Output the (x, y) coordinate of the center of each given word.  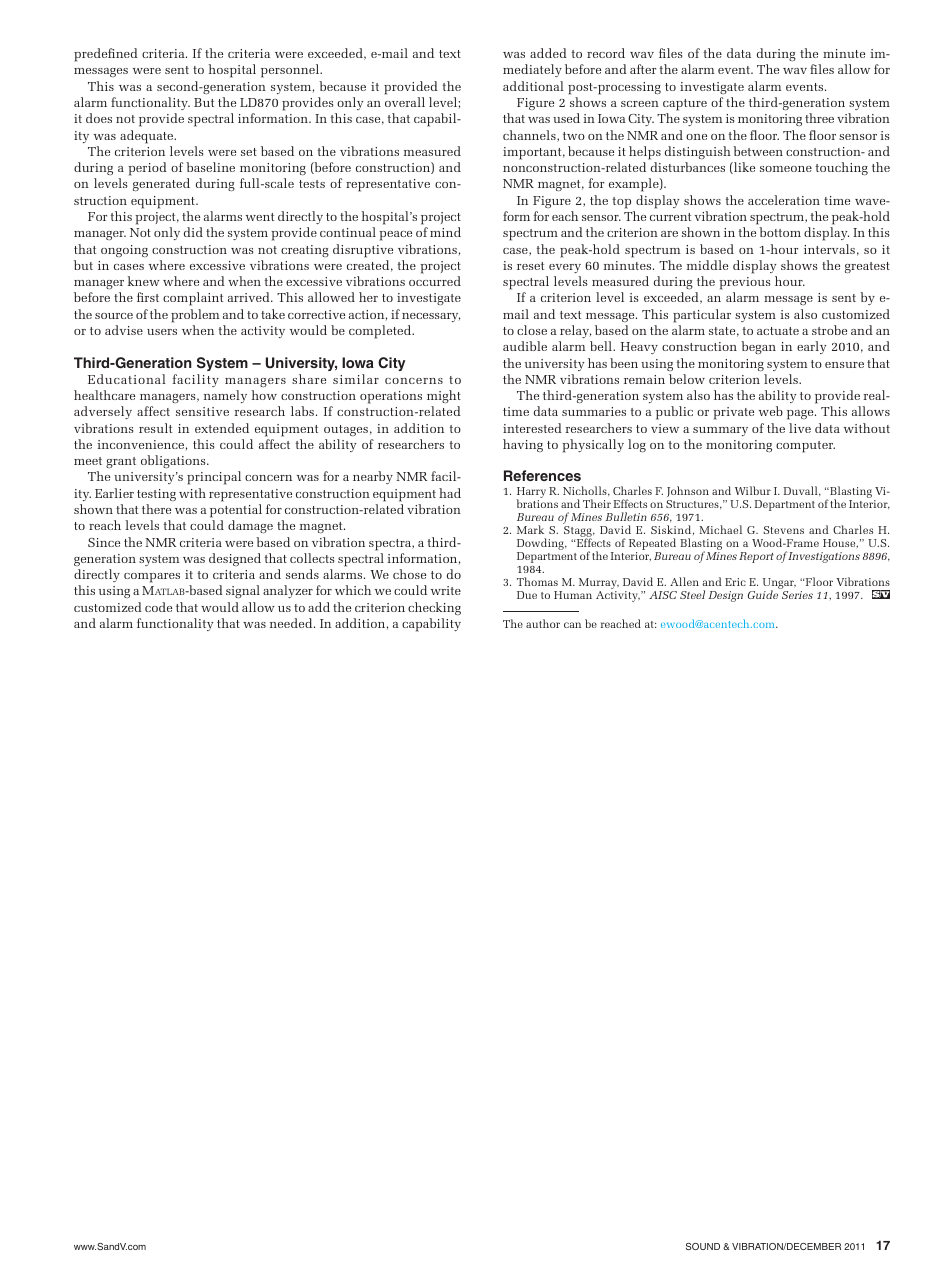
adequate (148, 137)
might (444, 396)
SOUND (703, 1246)
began (758, 347)
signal (243, 591)
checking (434, 608)
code (158, 607)
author (543, 623)
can (572, 625)
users (162, 332)
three (819, 118)
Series (797, 595)
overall (405, 102)
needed (292, 623)
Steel (692, 594)
